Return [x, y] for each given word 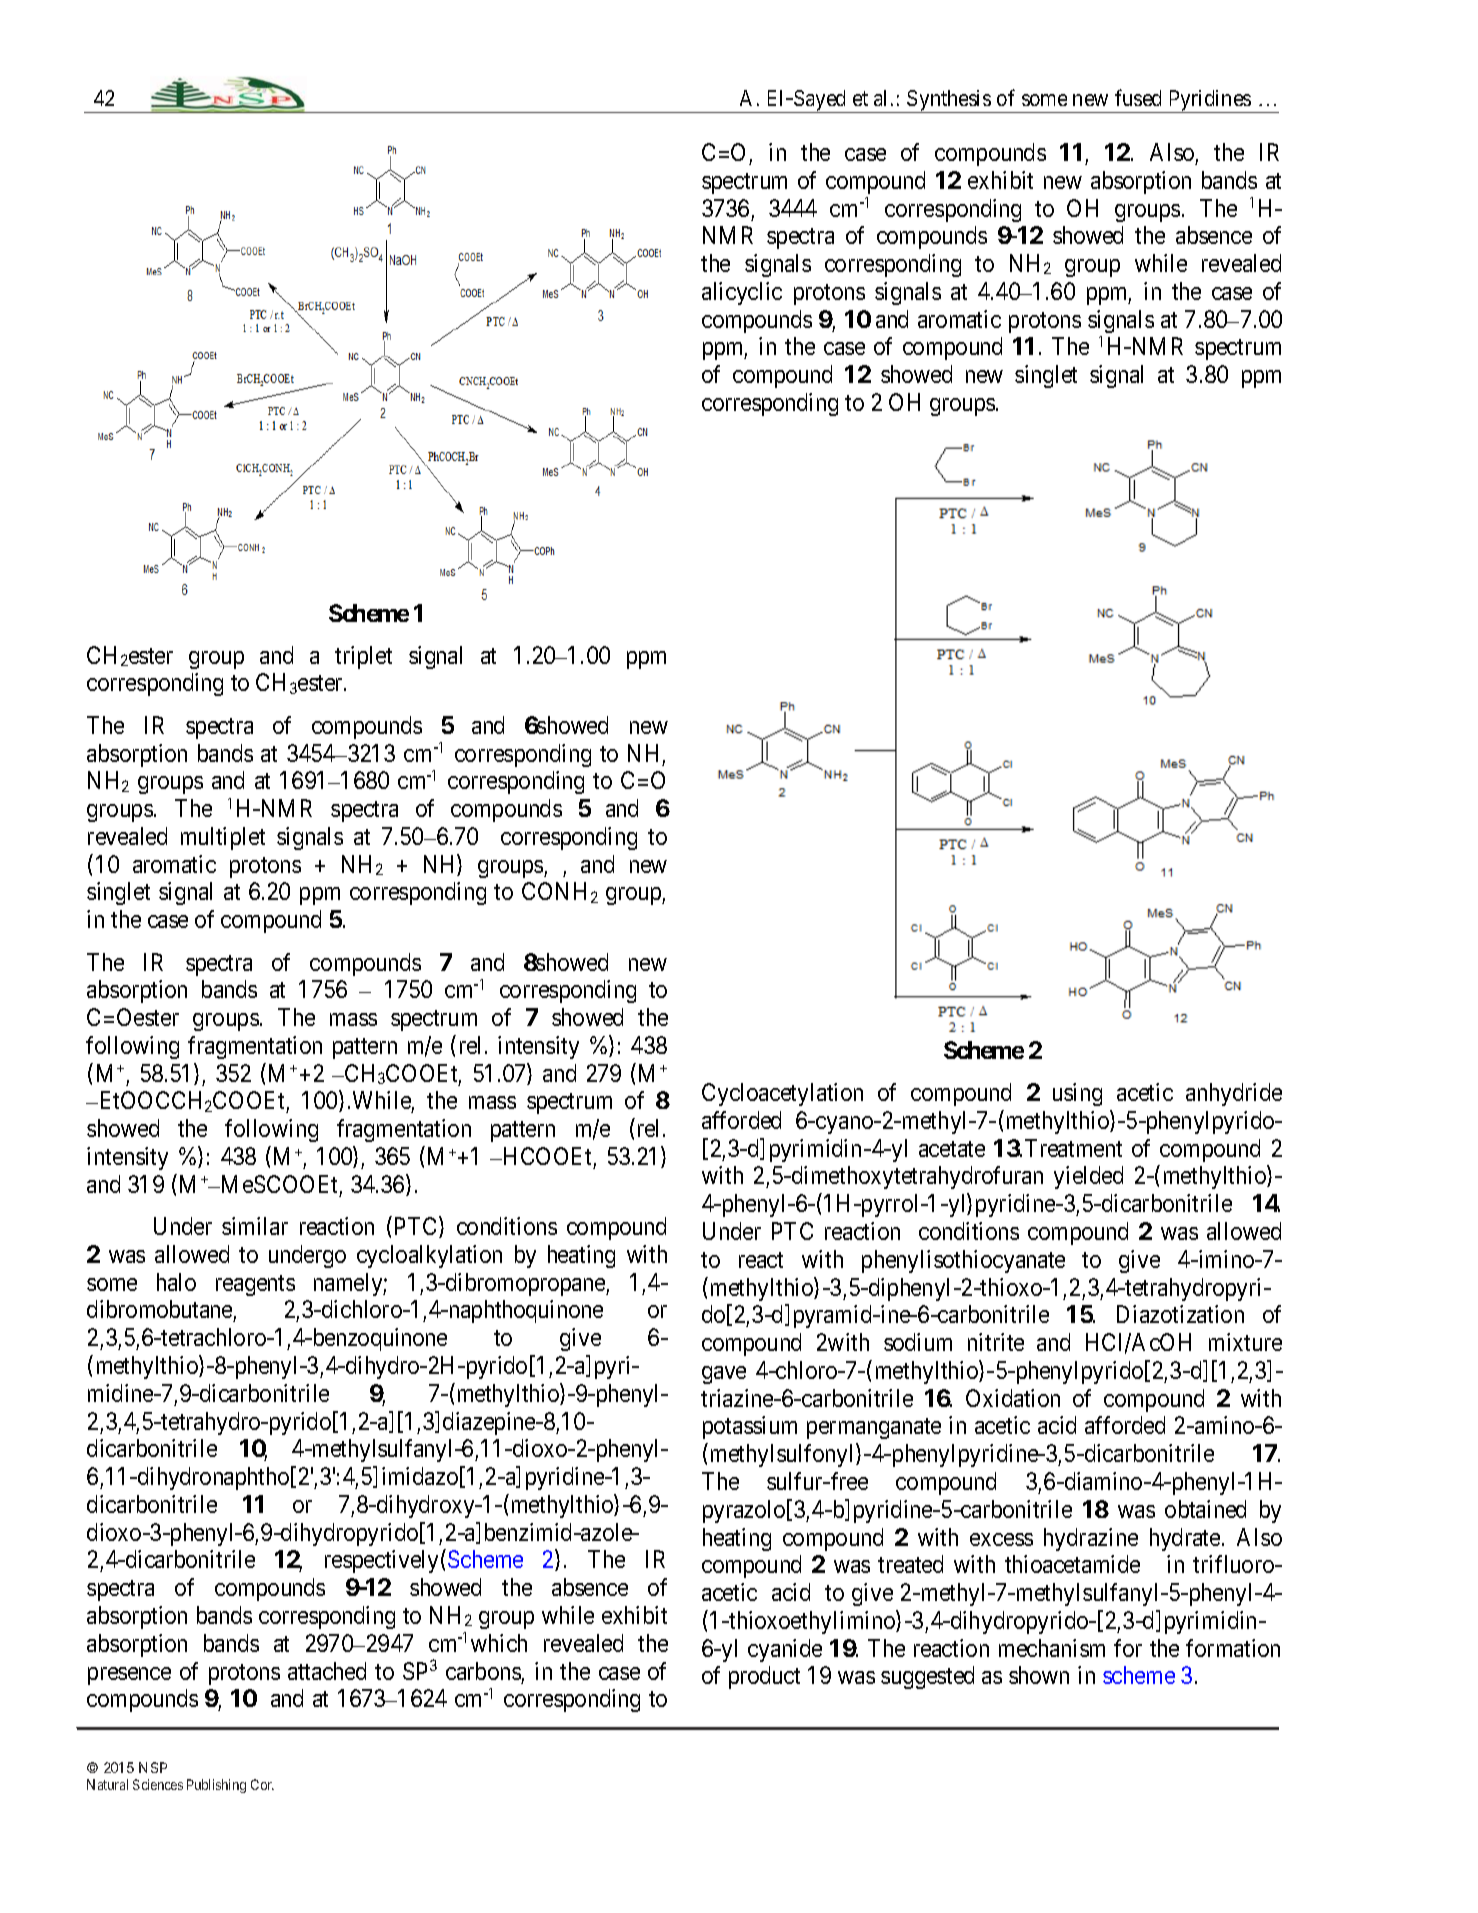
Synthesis [949, 101]
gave [724, 1375]
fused [1138, 97]
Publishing [216, 1786]
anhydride [1234, 1094]
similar [255, 1226]
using [1077, 1094]
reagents [255, 1285]
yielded [1088, 1177]
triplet [363, 657]
